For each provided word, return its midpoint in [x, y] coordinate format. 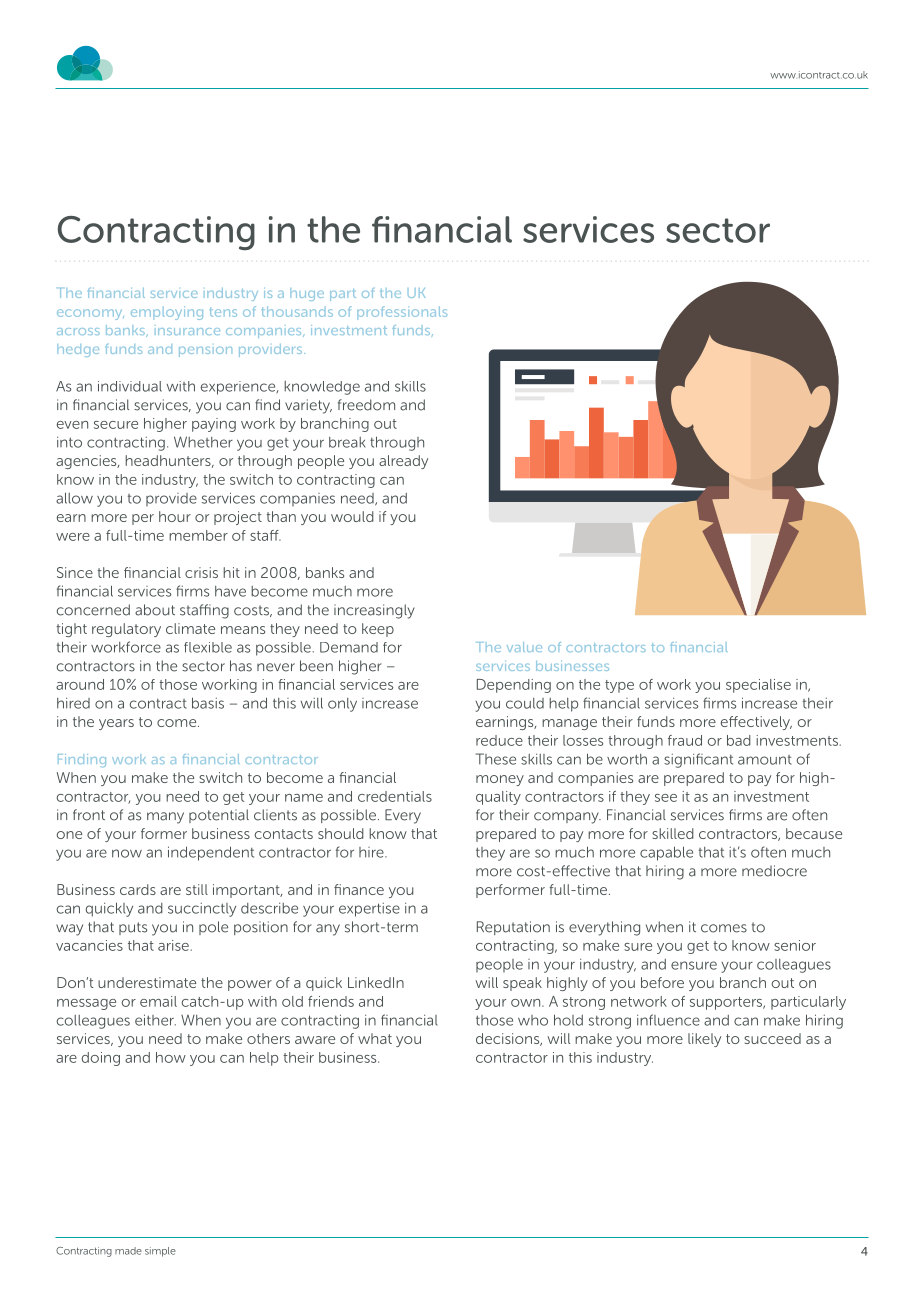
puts [133, 928]
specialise [758, 686]
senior [795, 945]
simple [160, 1252]
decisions [509, 1039]
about [155, 610]
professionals [402, 313]
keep [378, 630]
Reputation [513, 928]
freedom [366, 405]
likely [704, 1040]
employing [167, 313]
